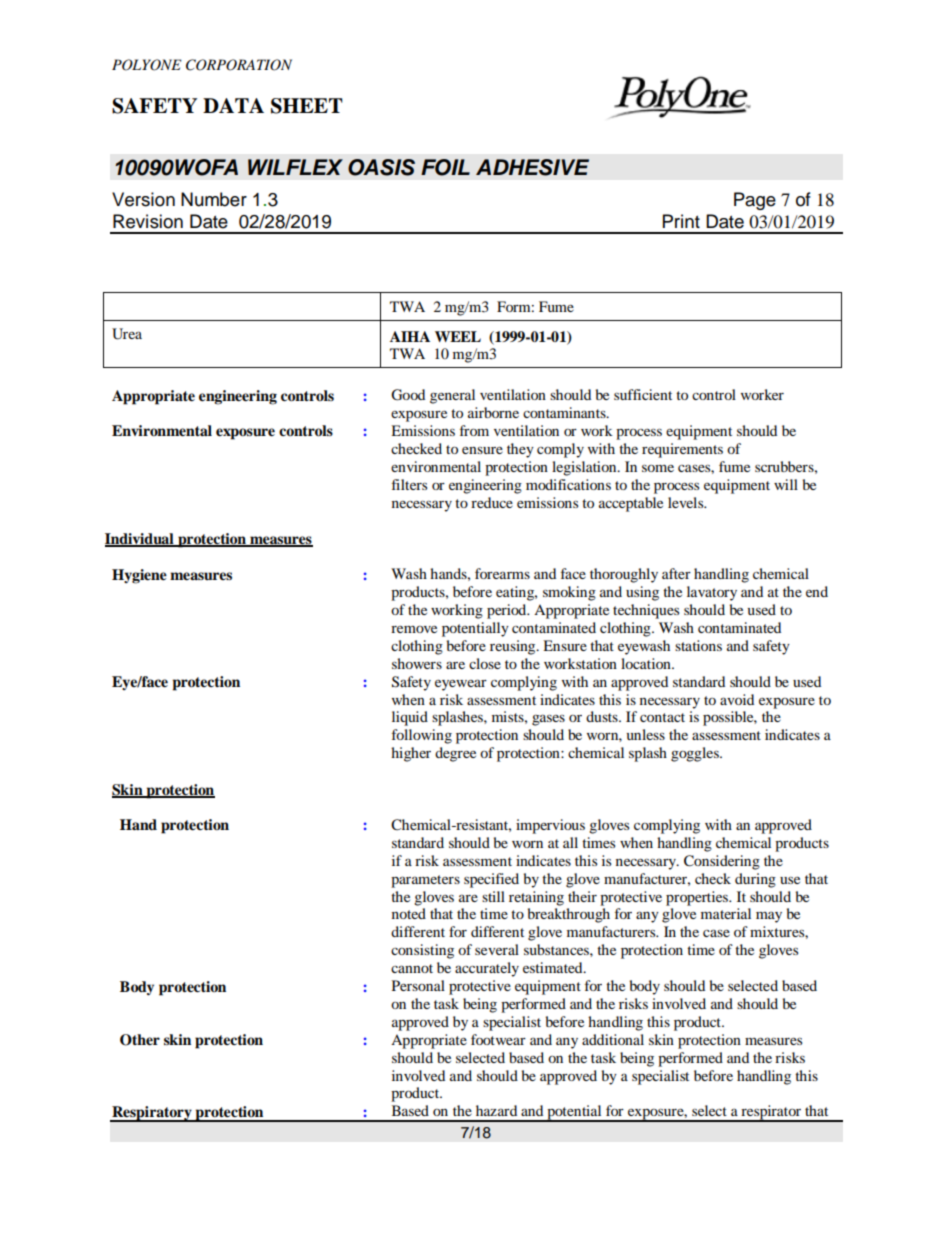 This screenshot has width=952, height=1233. What do you see at coordinates (140, 1040) in the screenshot?
I see `Other` at bounding box center [140, 1040].
